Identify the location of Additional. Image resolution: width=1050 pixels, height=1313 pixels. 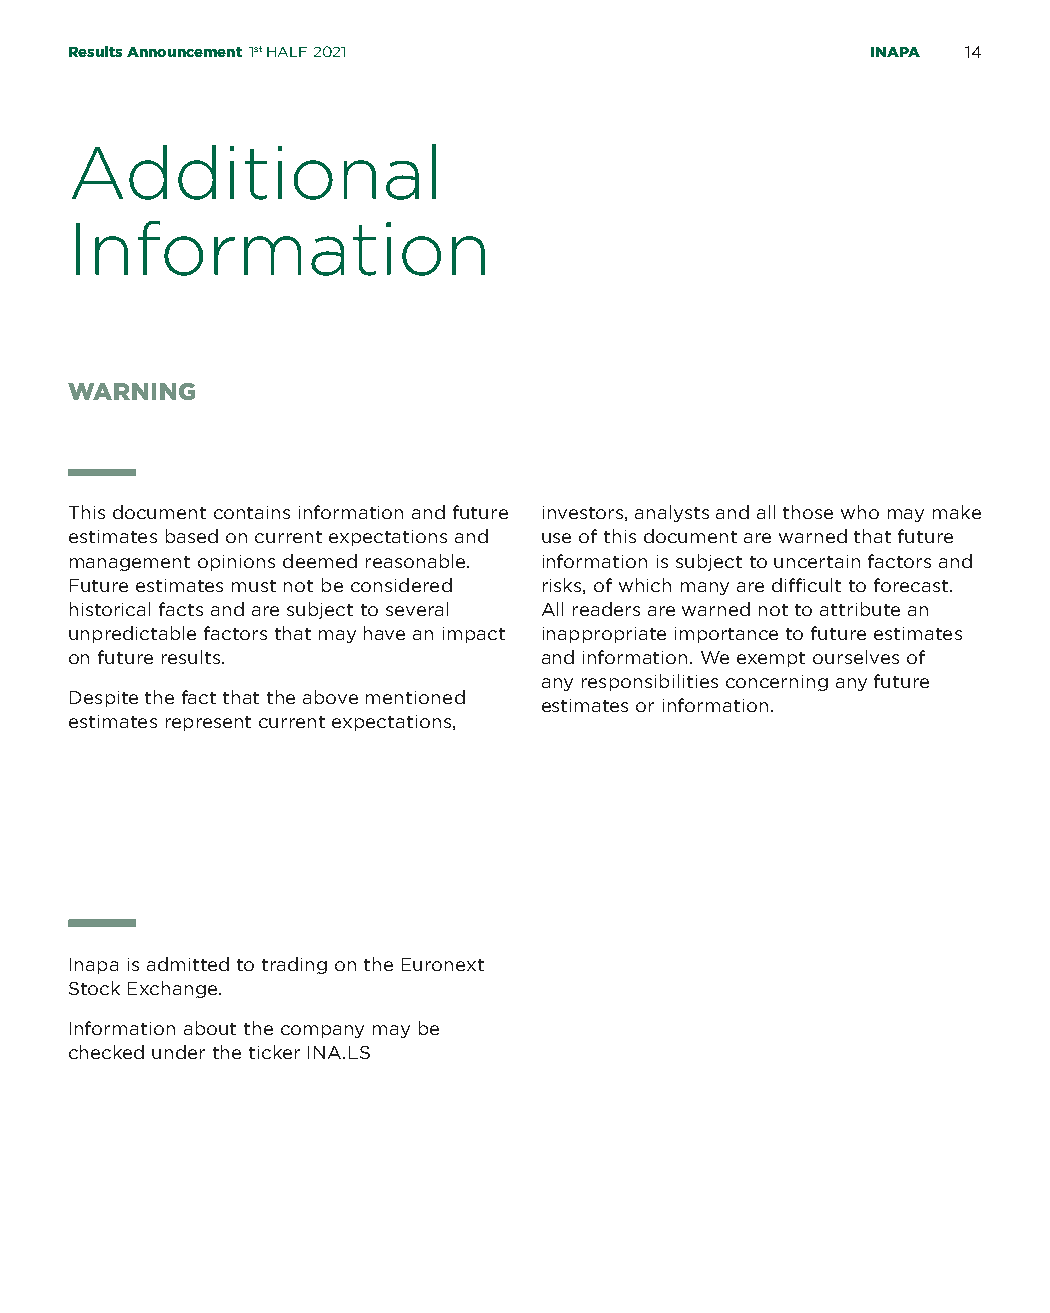
(254, 172).
